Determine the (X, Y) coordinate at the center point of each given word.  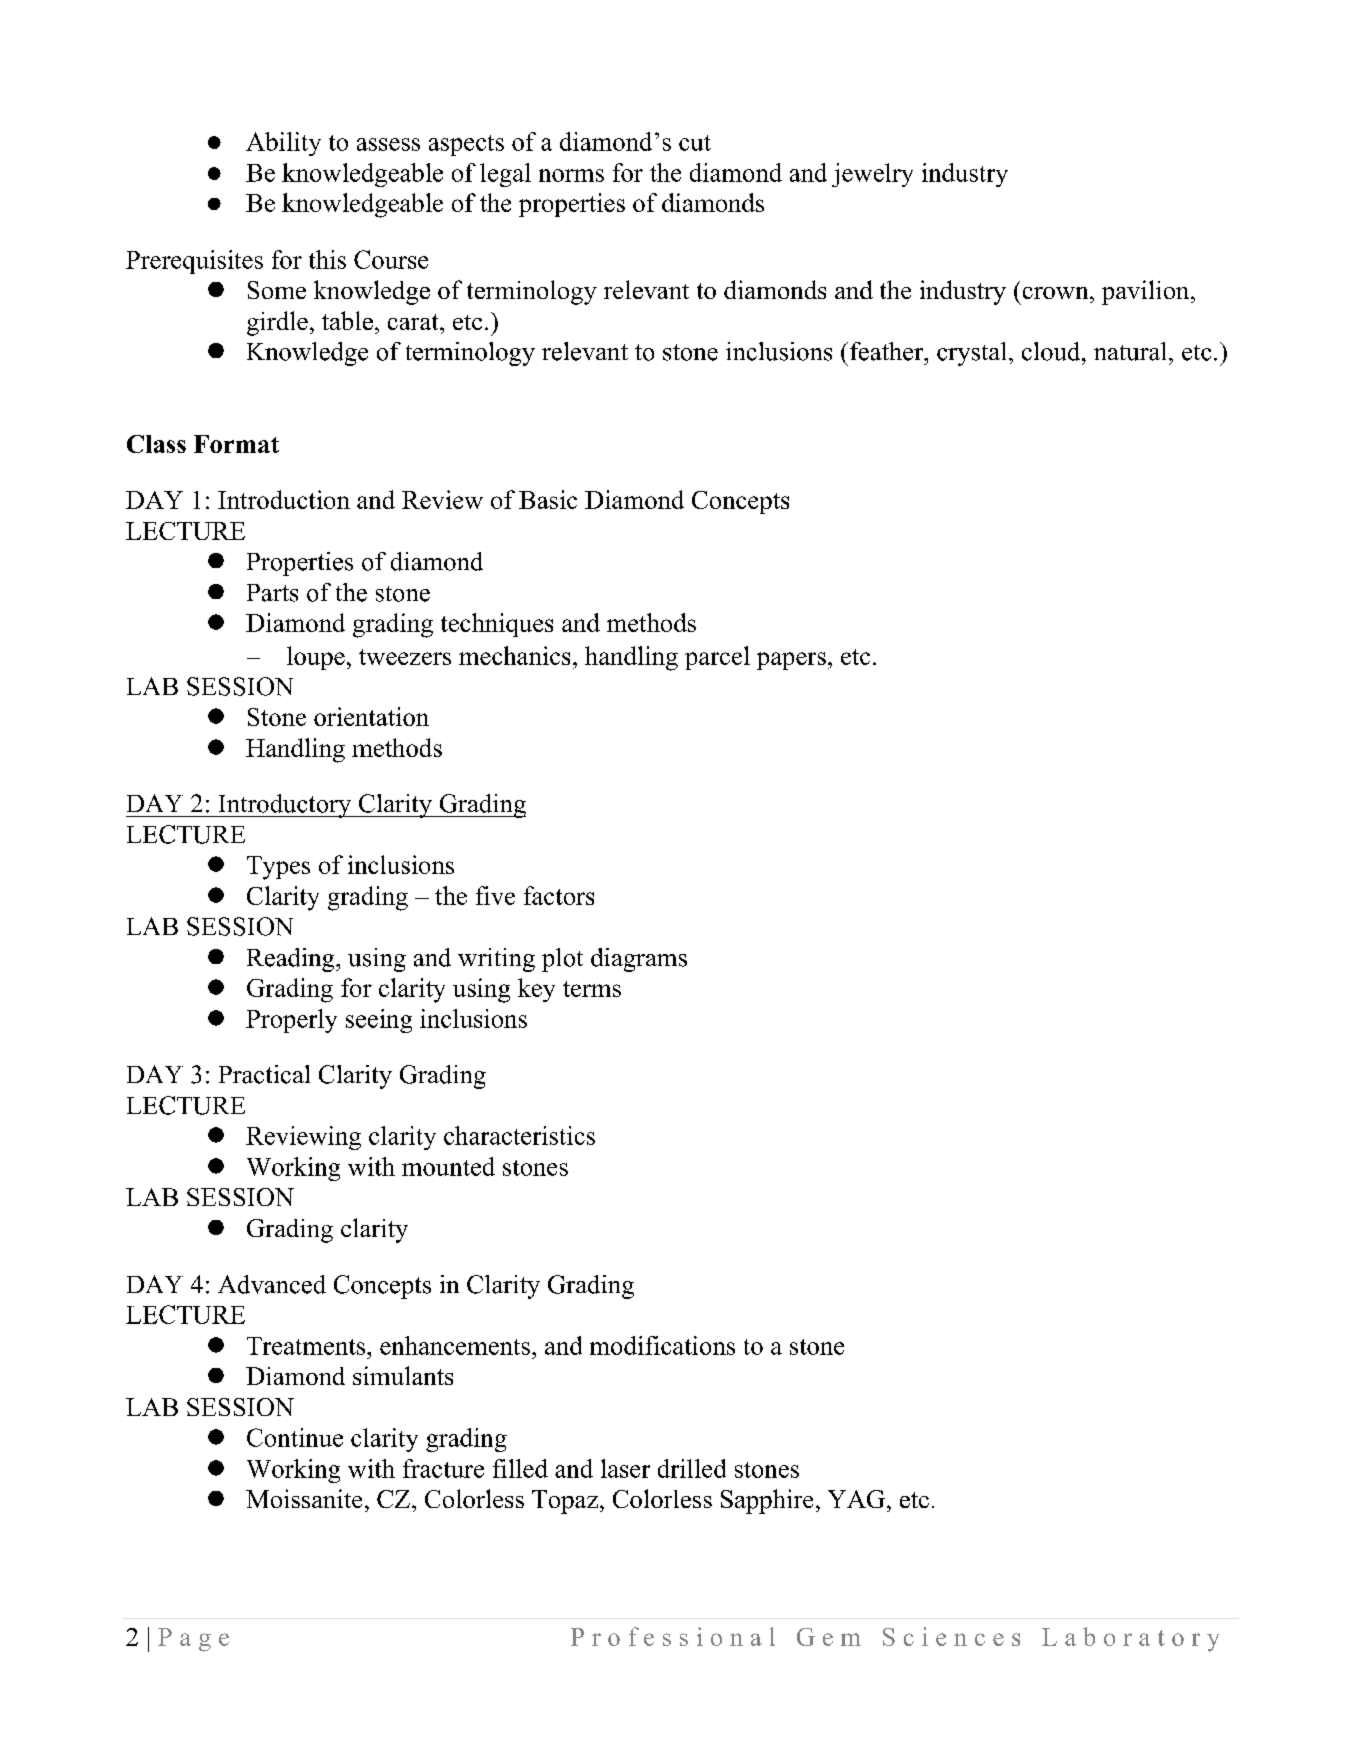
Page (193, 1640)
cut (695, 143)
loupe (316, 658)
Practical (264, 1074)
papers (791, 661)
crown (1057, 293)
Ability (283, 144)
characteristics (519, 1135)
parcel (717, 658)
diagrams (639, 960)
